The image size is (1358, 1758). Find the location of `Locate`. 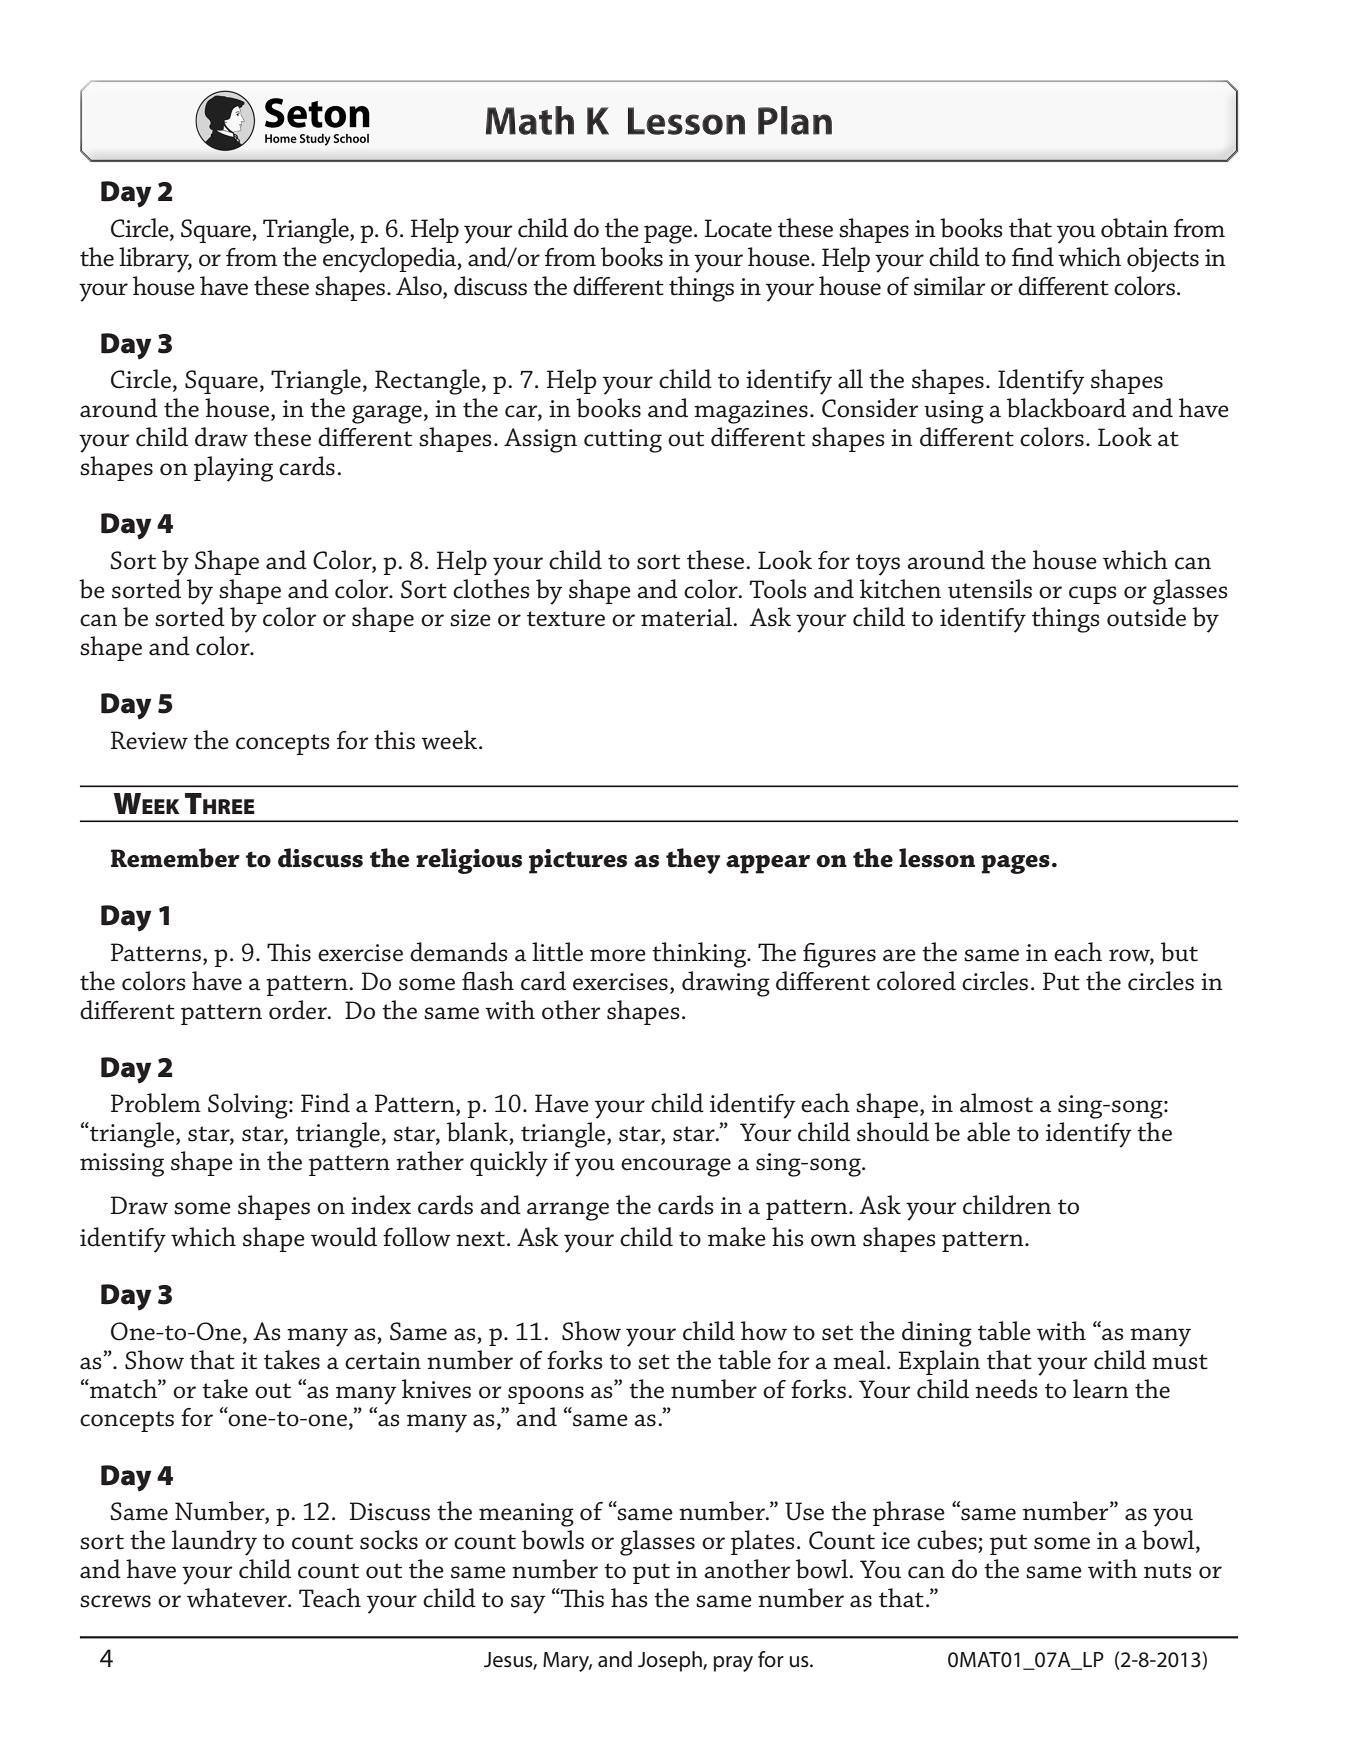

Locate is located at coordinates (738, 228).
